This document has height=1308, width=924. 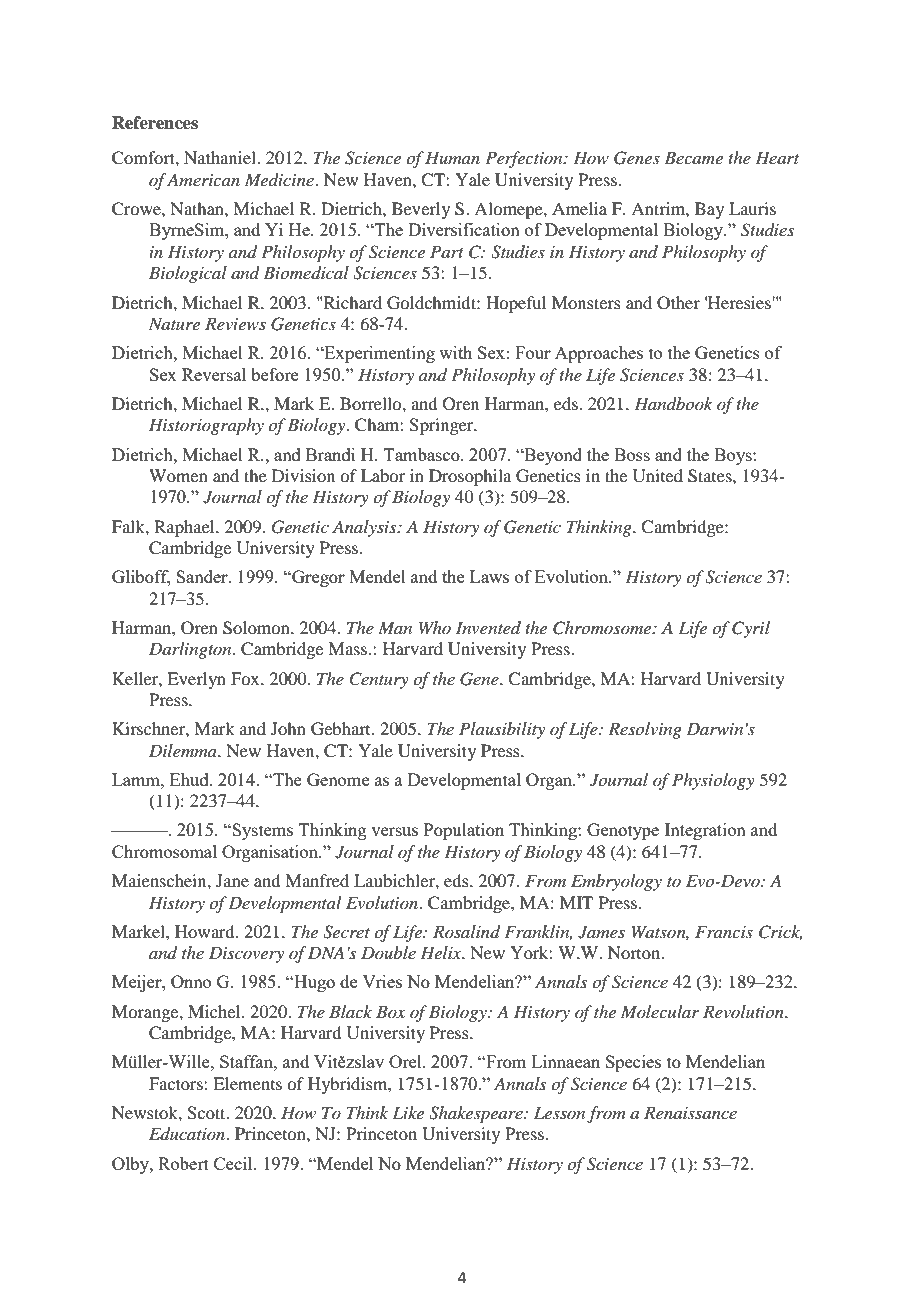 I want to click on Systems, so click(x=261, y=831).
